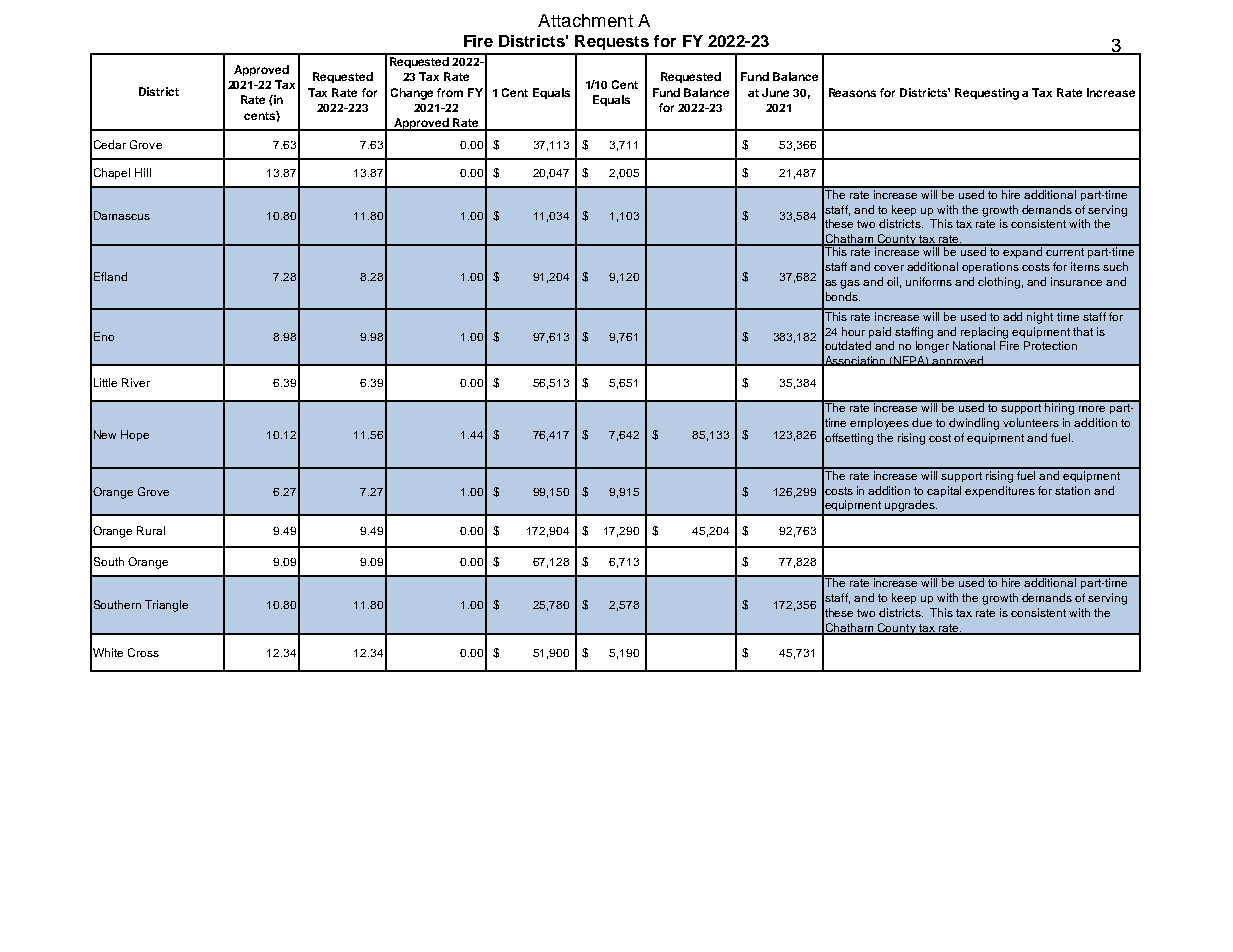 This page has height=952, width=1233. I want to click on due, so click(922, 422).
